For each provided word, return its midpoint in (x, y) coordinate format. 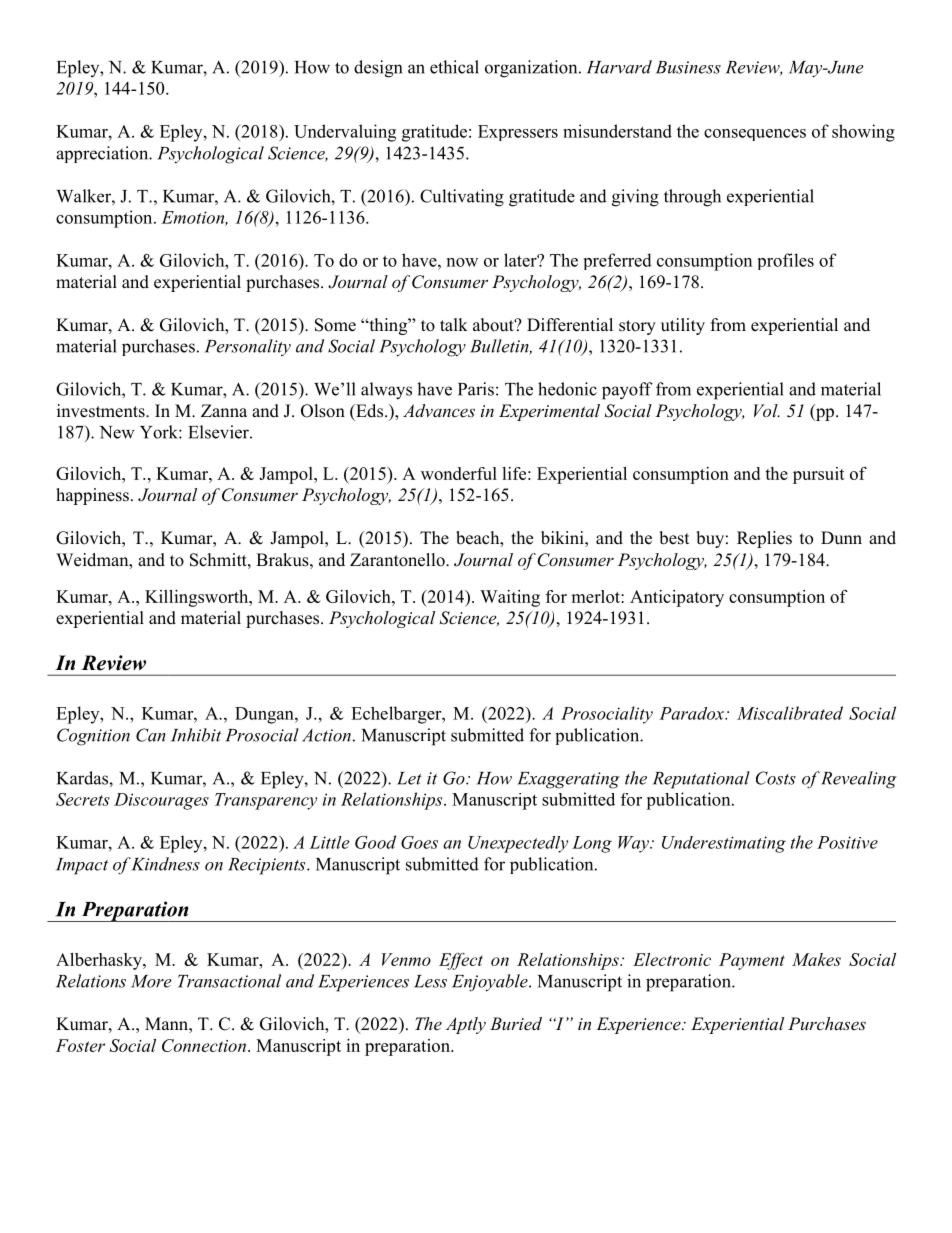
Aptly (466, 1025)
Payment (752, 961)
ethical (454, 67)
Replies (764, 539)
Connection (204, 1045)
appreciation (103, 154)
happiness (92, 496)
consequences (755, 135)
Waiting (510, 598)
